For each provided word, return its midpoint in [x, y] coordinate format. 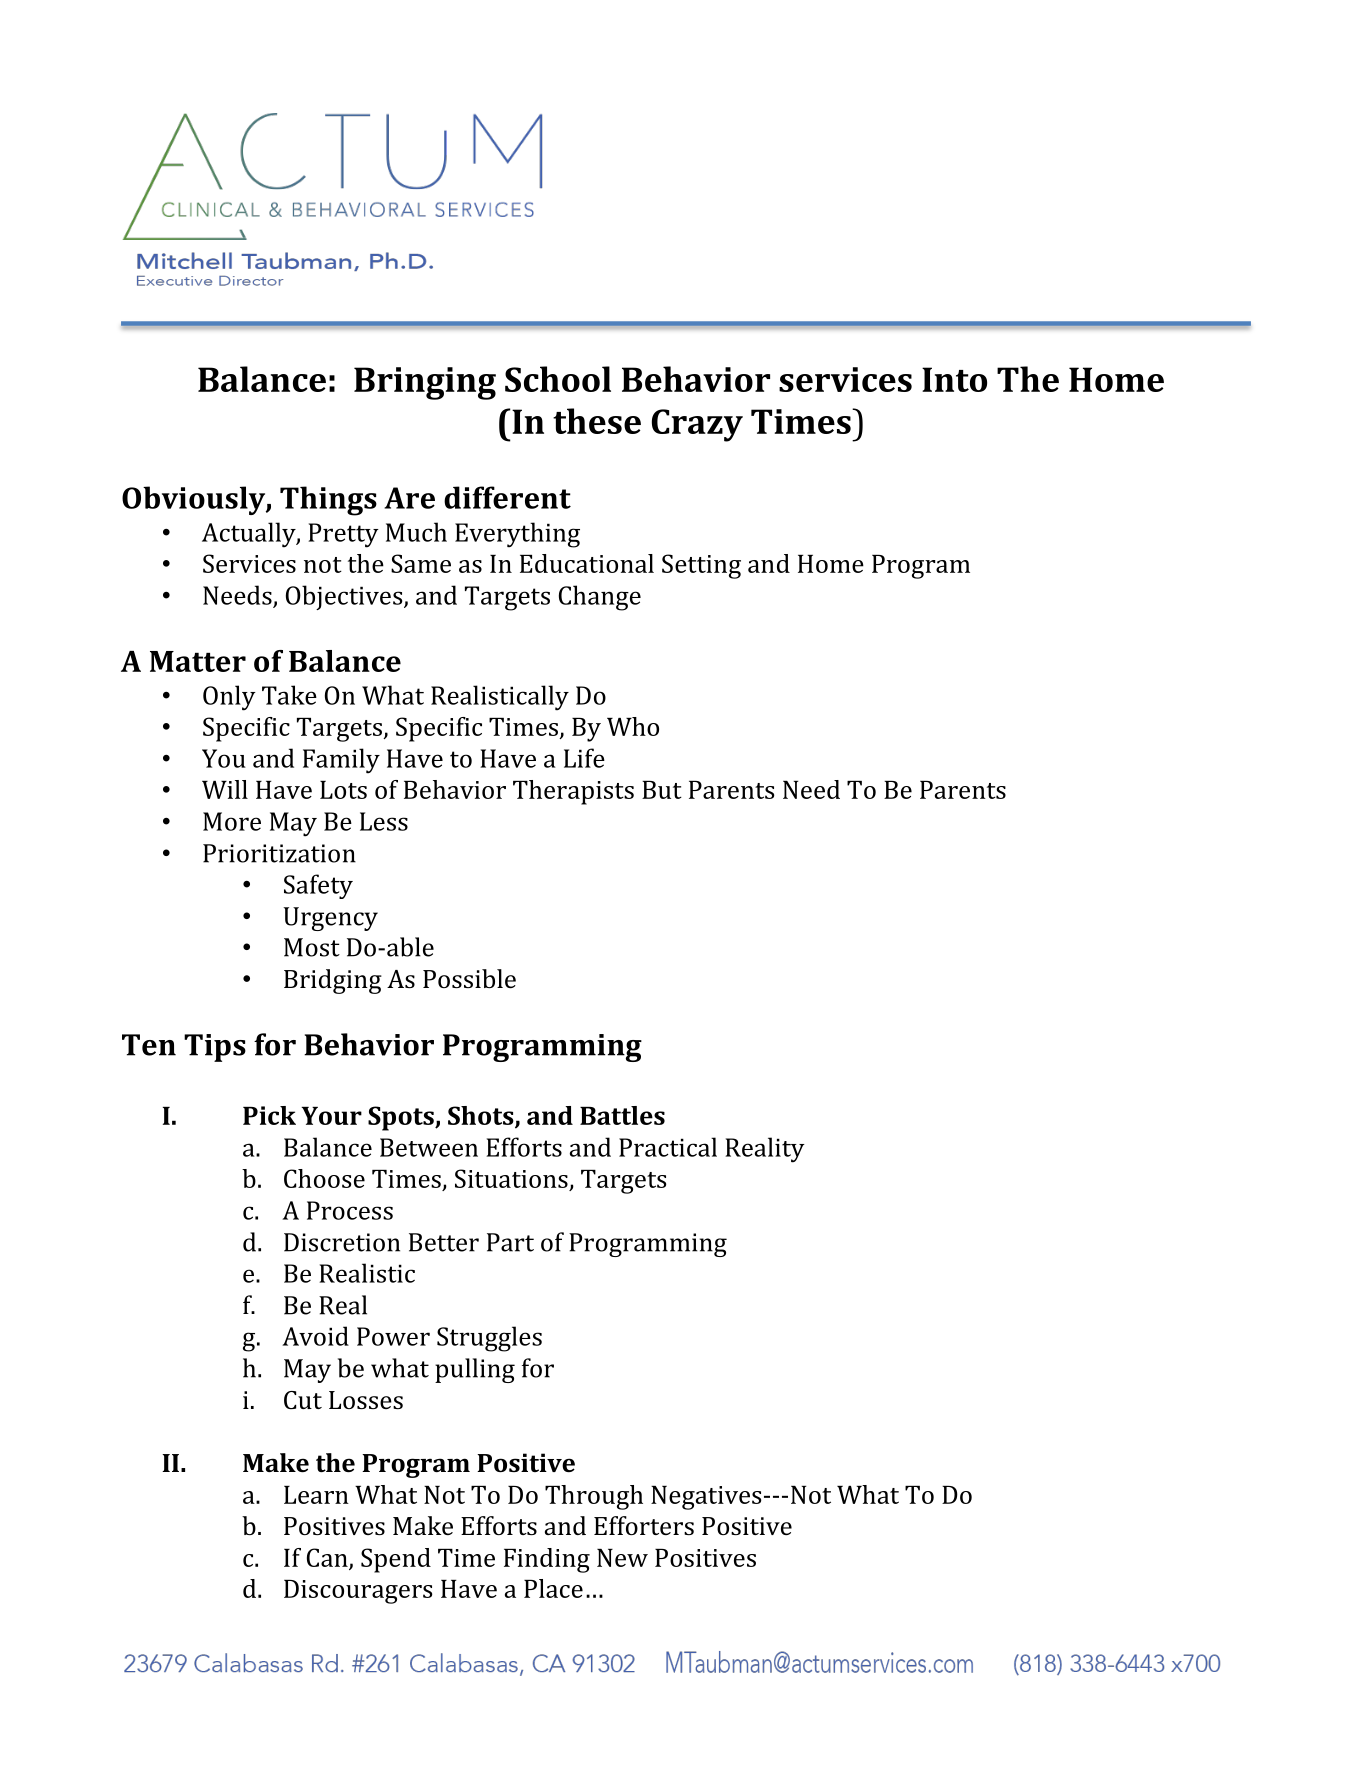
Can [328, 1558]
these [597, 421]
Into [954, 379]
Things [328, 501]
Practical [668, 1147]
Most [312, 947]
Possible [469, 978]
